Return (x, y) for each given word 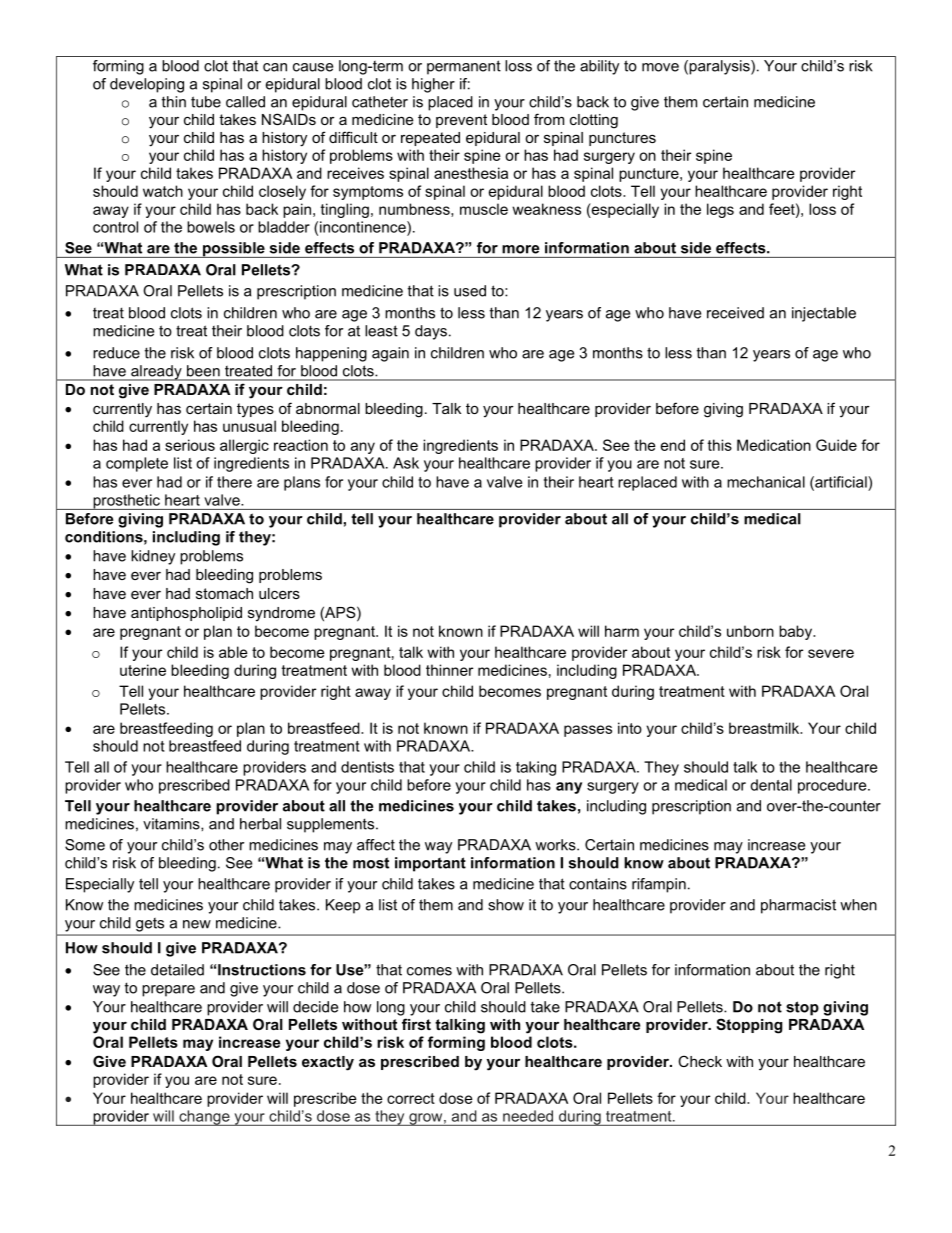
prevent (461, 121)
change (204, 1118)
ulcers (279, 593)
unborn (750, 631)
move (660, 67)
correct (411, 1098)
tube (206, 102)
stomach (224, 593)
